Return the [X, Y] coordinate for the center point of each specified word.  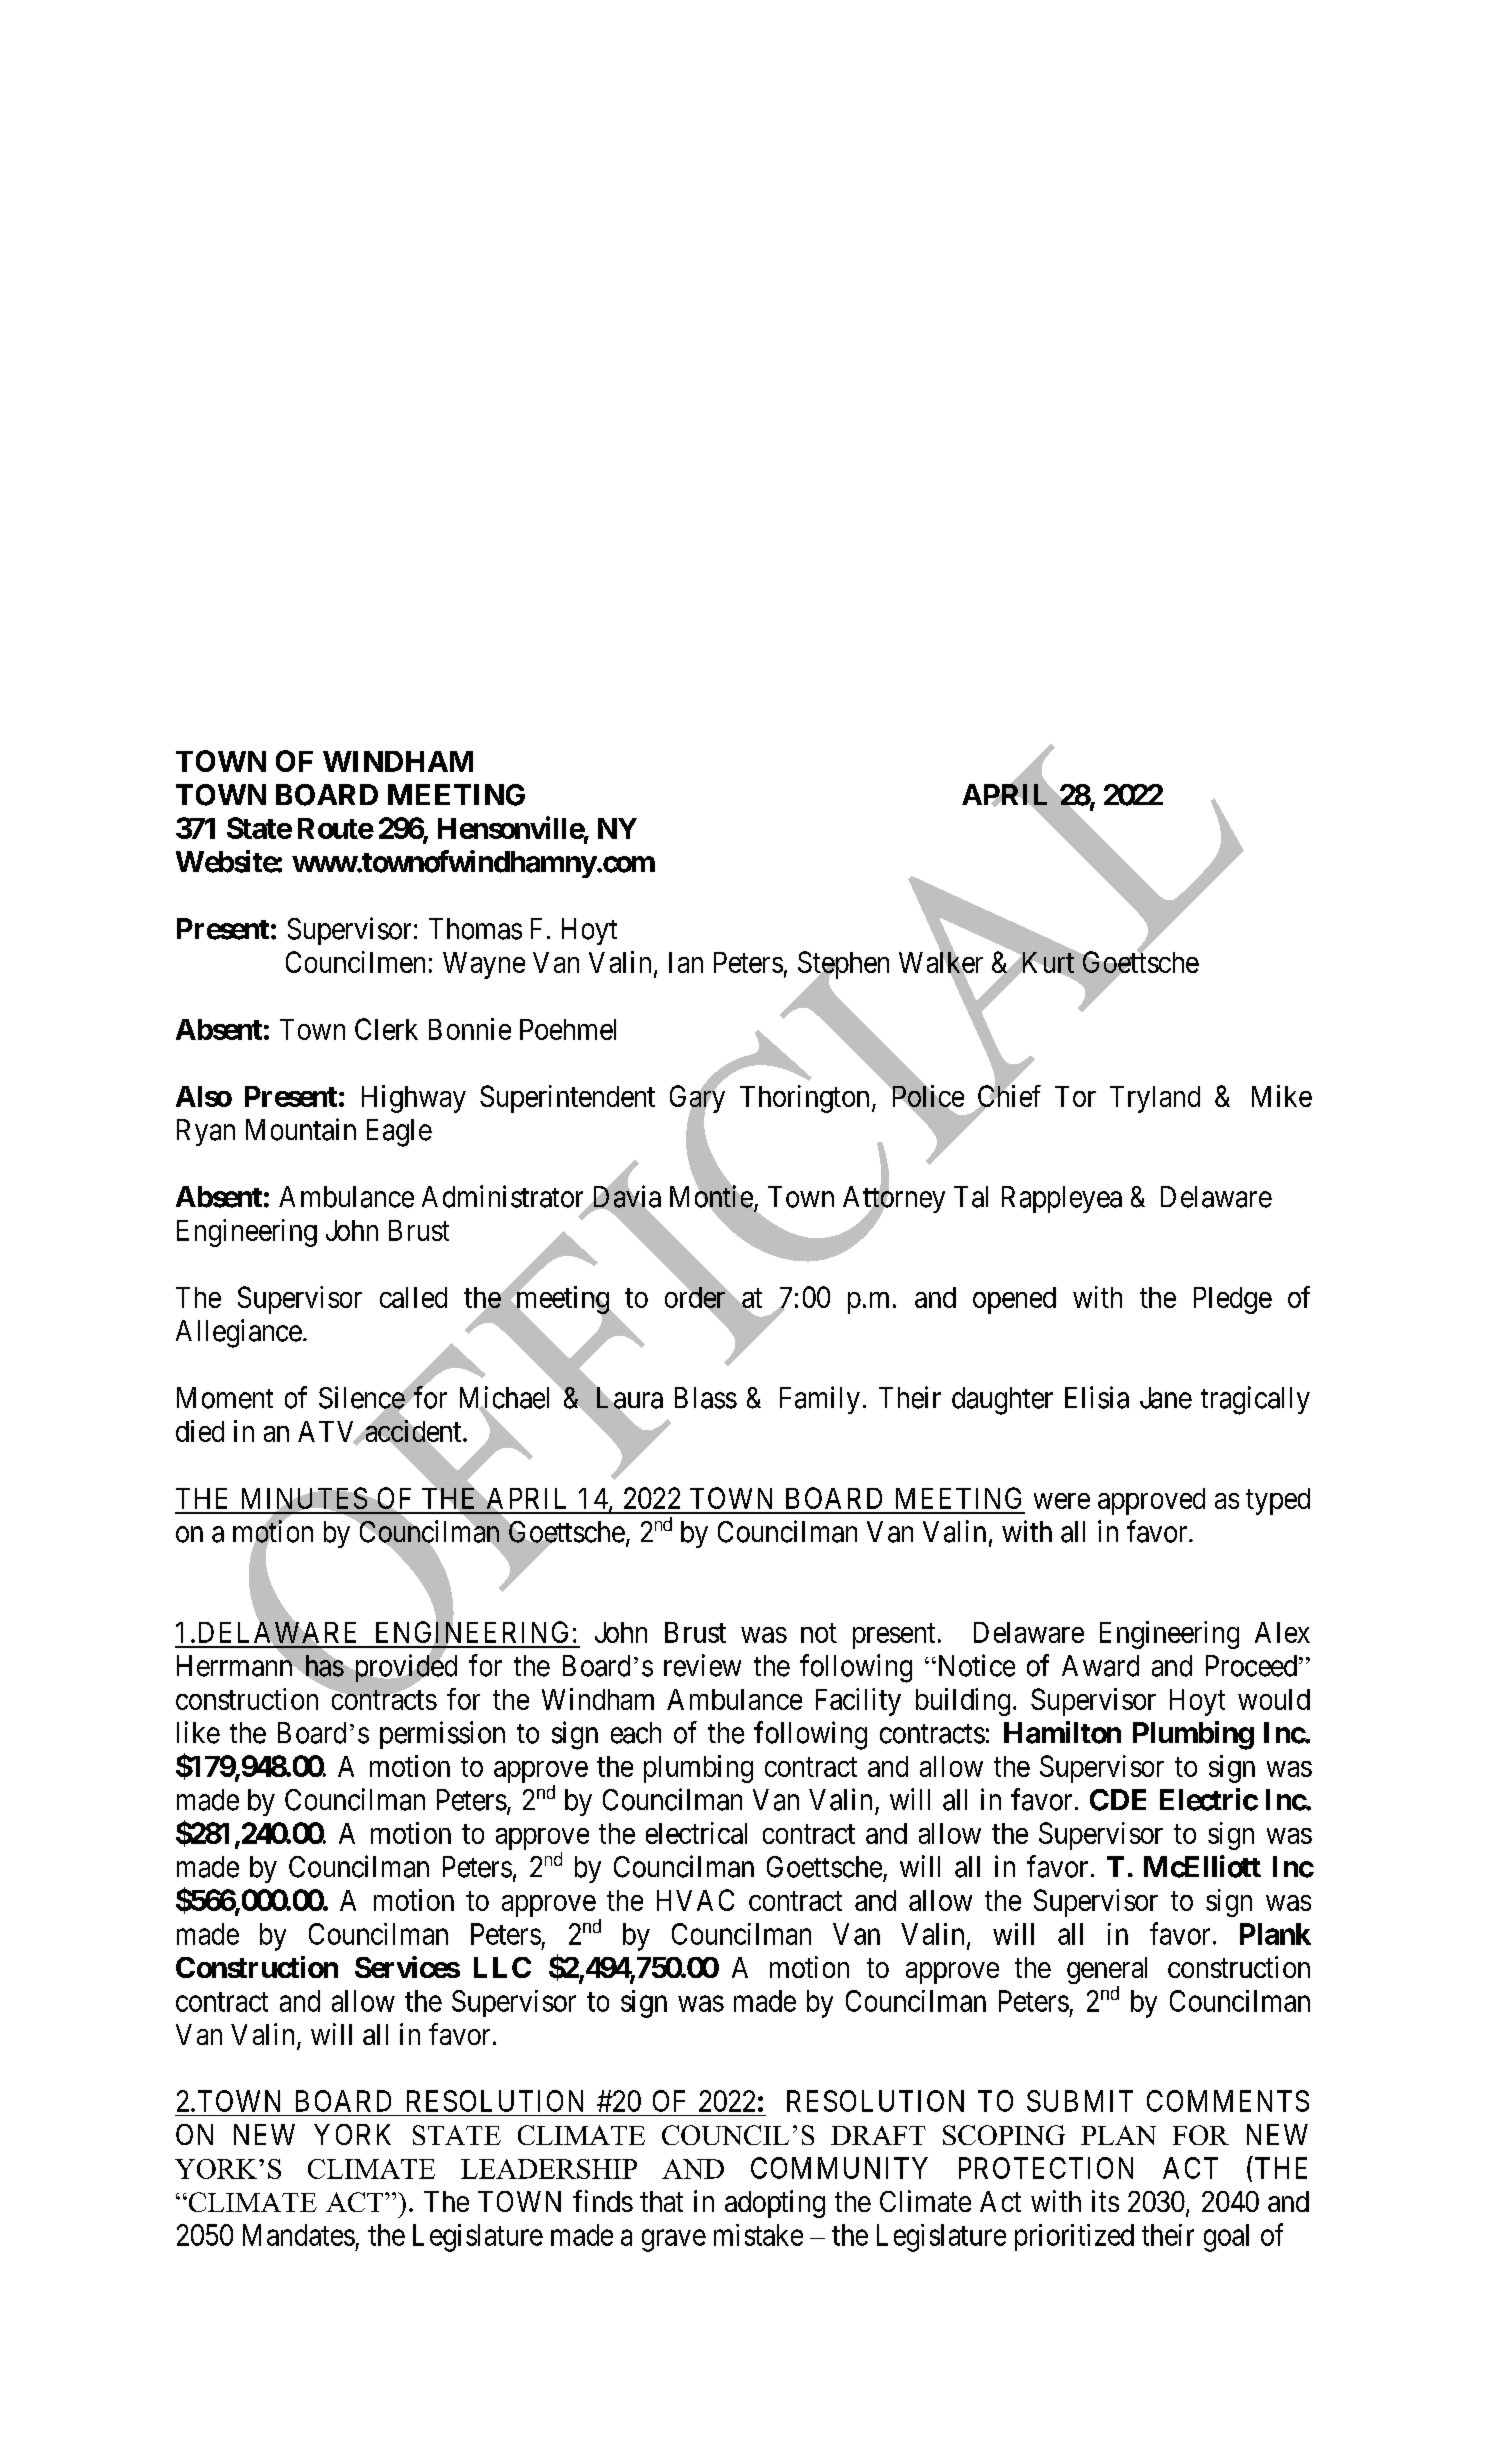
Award [1100, 1666]
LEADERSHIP [549, 2169]
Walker [941, 962]
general [1107, 1972]
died [200, 1431]
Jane [1166, 1398]
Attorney [894, 1200]
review [702, 1665]
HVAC [695, 1900]
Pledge [1233, 1300]
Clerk [386, 1029]
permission [442, 1735]
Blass [706, 1398]
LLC [502, 1967]
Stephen [843, 966]
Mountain [301, 1129]
